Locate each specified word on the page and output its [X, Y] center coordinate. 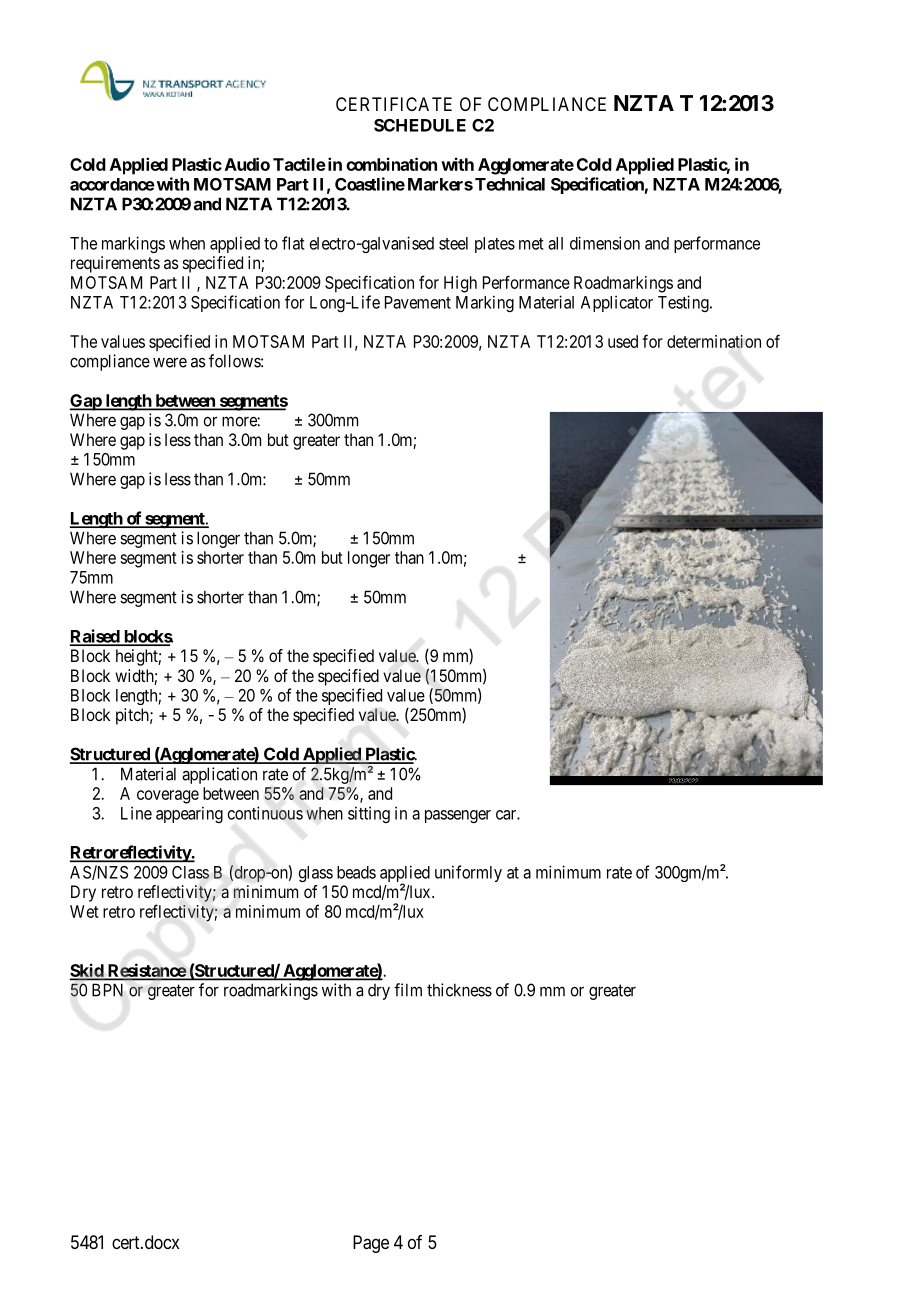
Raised [95, 637]
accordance [112, 184]
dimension [605, 243]
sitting [369, 814]
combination [391, 164]
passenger [458, 816]
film [408, 990]
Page [371, 1244]
